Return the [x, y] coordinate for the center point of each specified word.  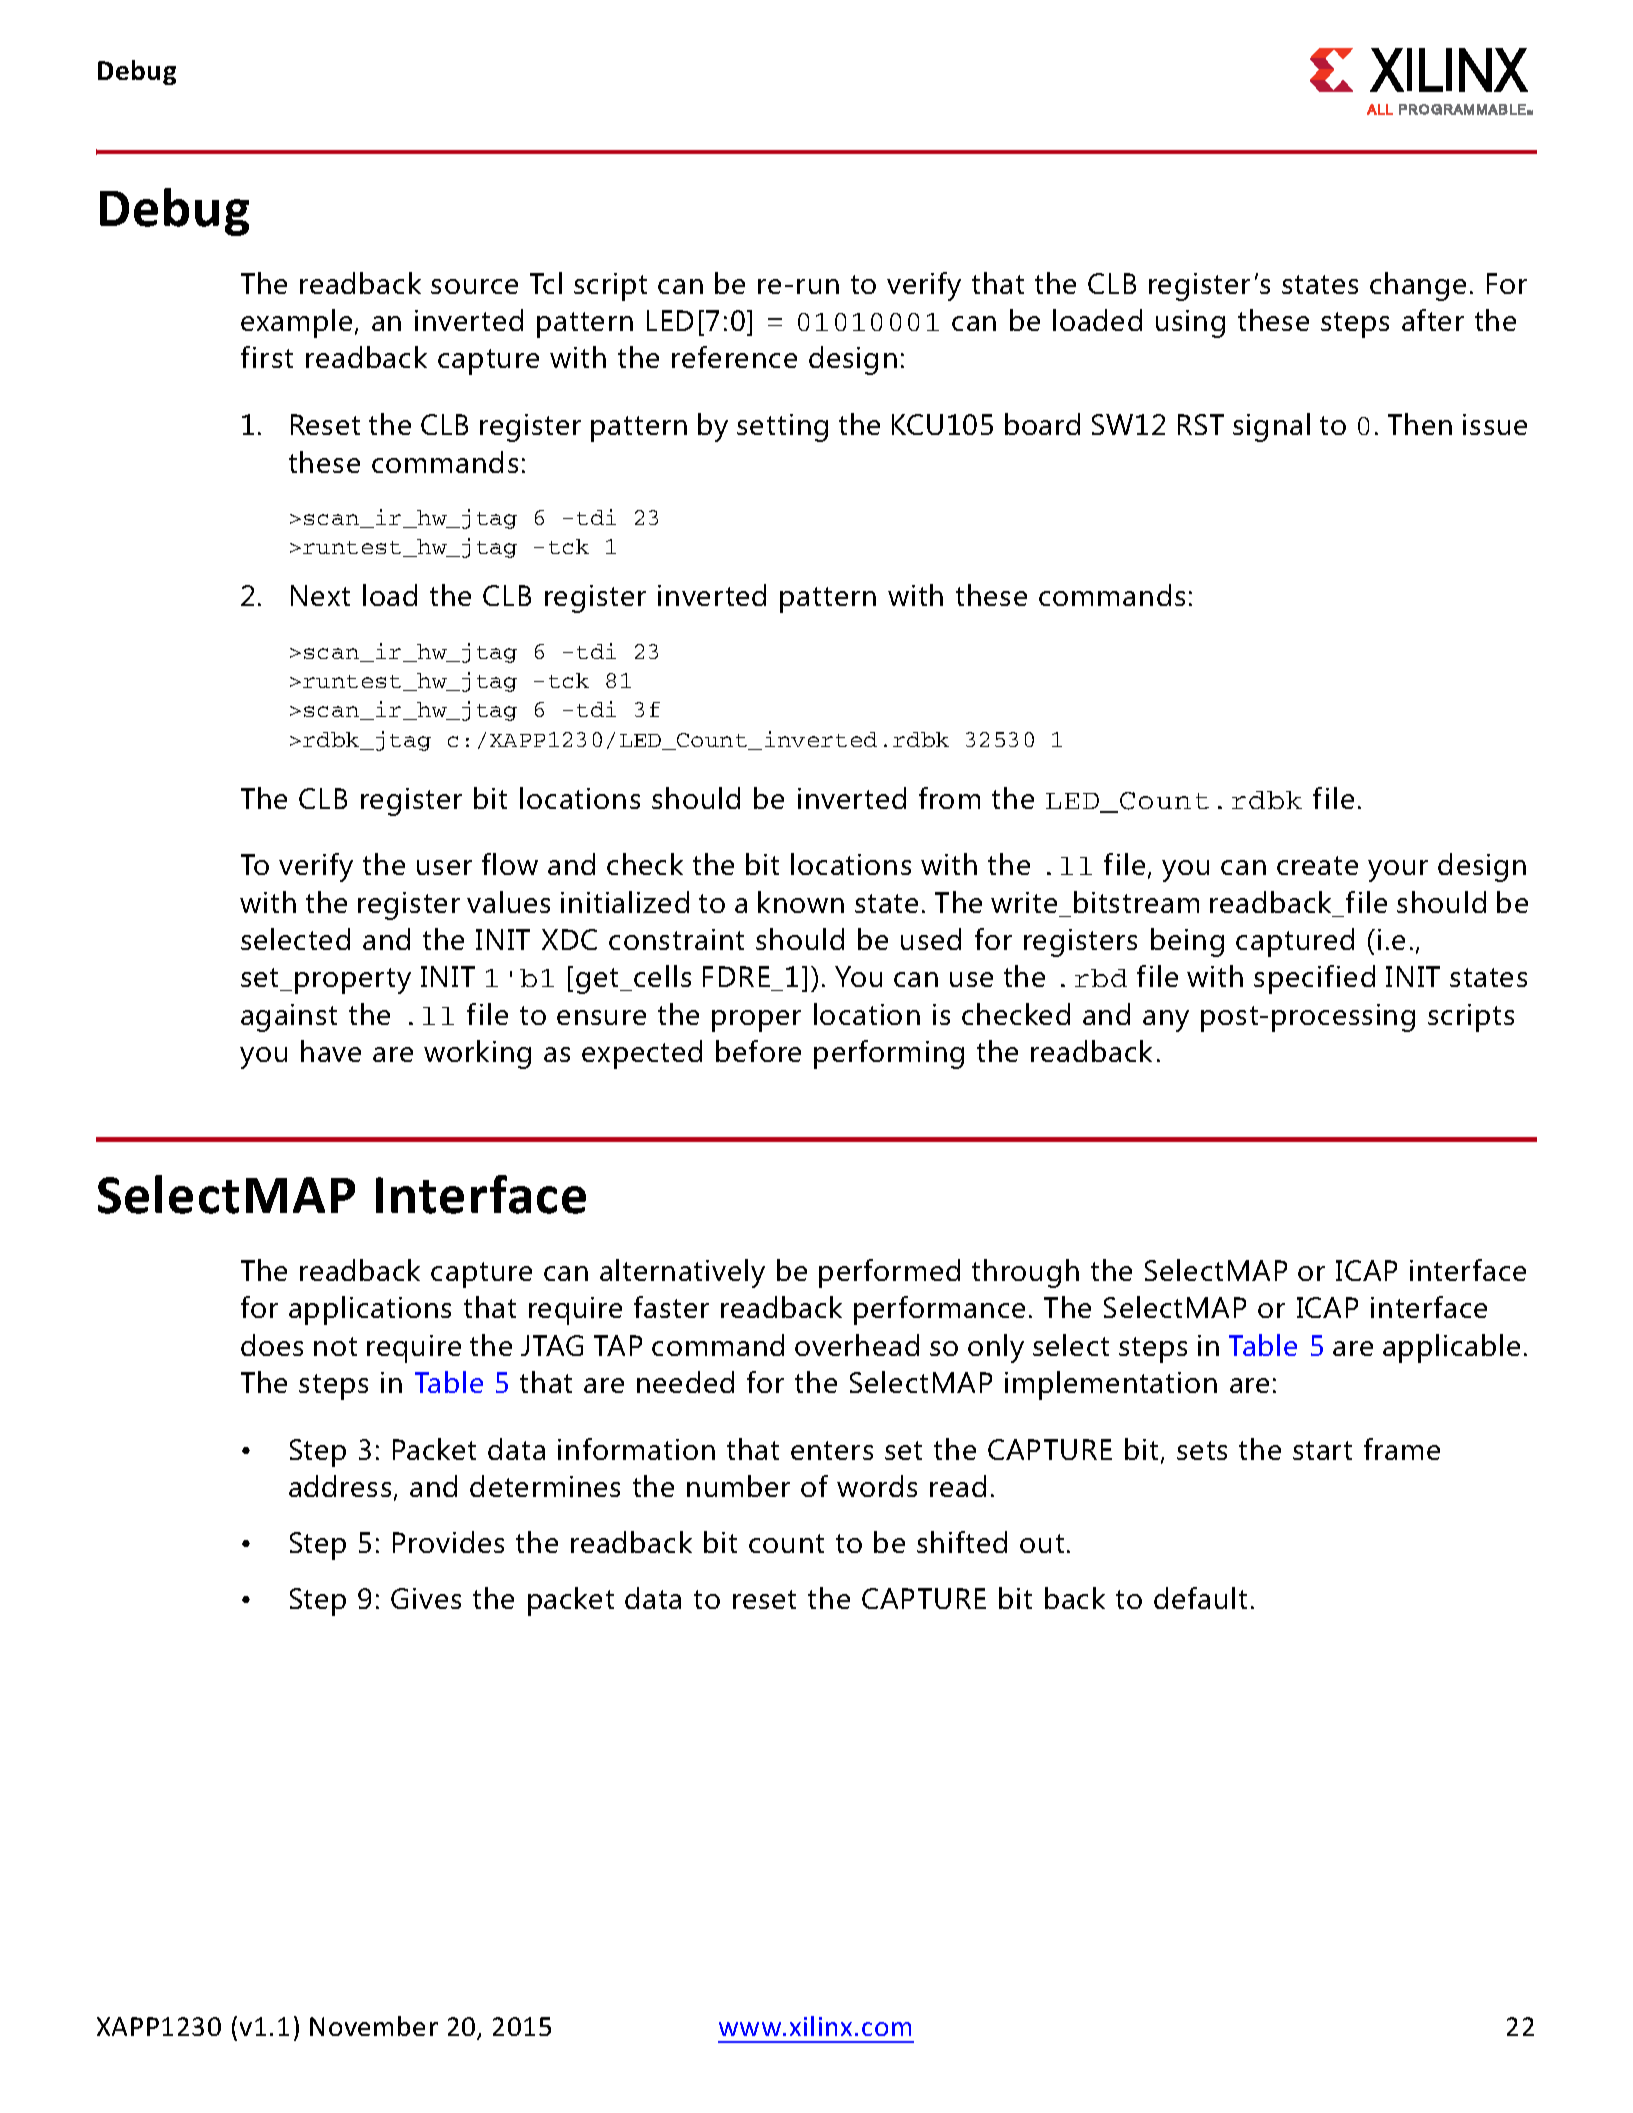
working [477, 1054]
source [474, 286]
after [1433, 320]
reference [734, 357]
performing [889, 1054]
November [374, 2026]
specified [1314, 979]
